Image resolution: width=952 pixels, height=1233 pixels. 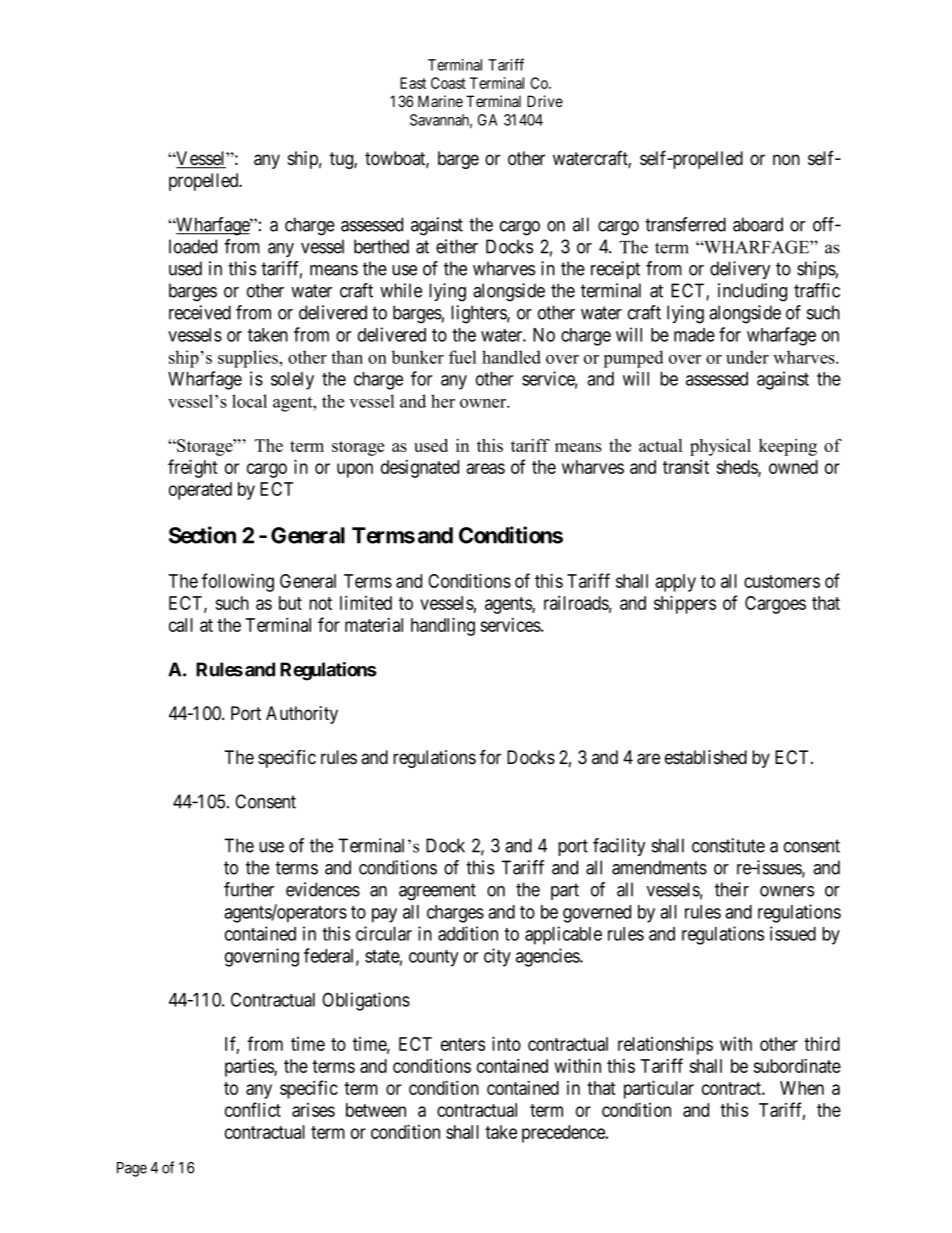 What do you see at coordinates (249, 889) in the document?
I see `further` at bounding box center [249, 889].
